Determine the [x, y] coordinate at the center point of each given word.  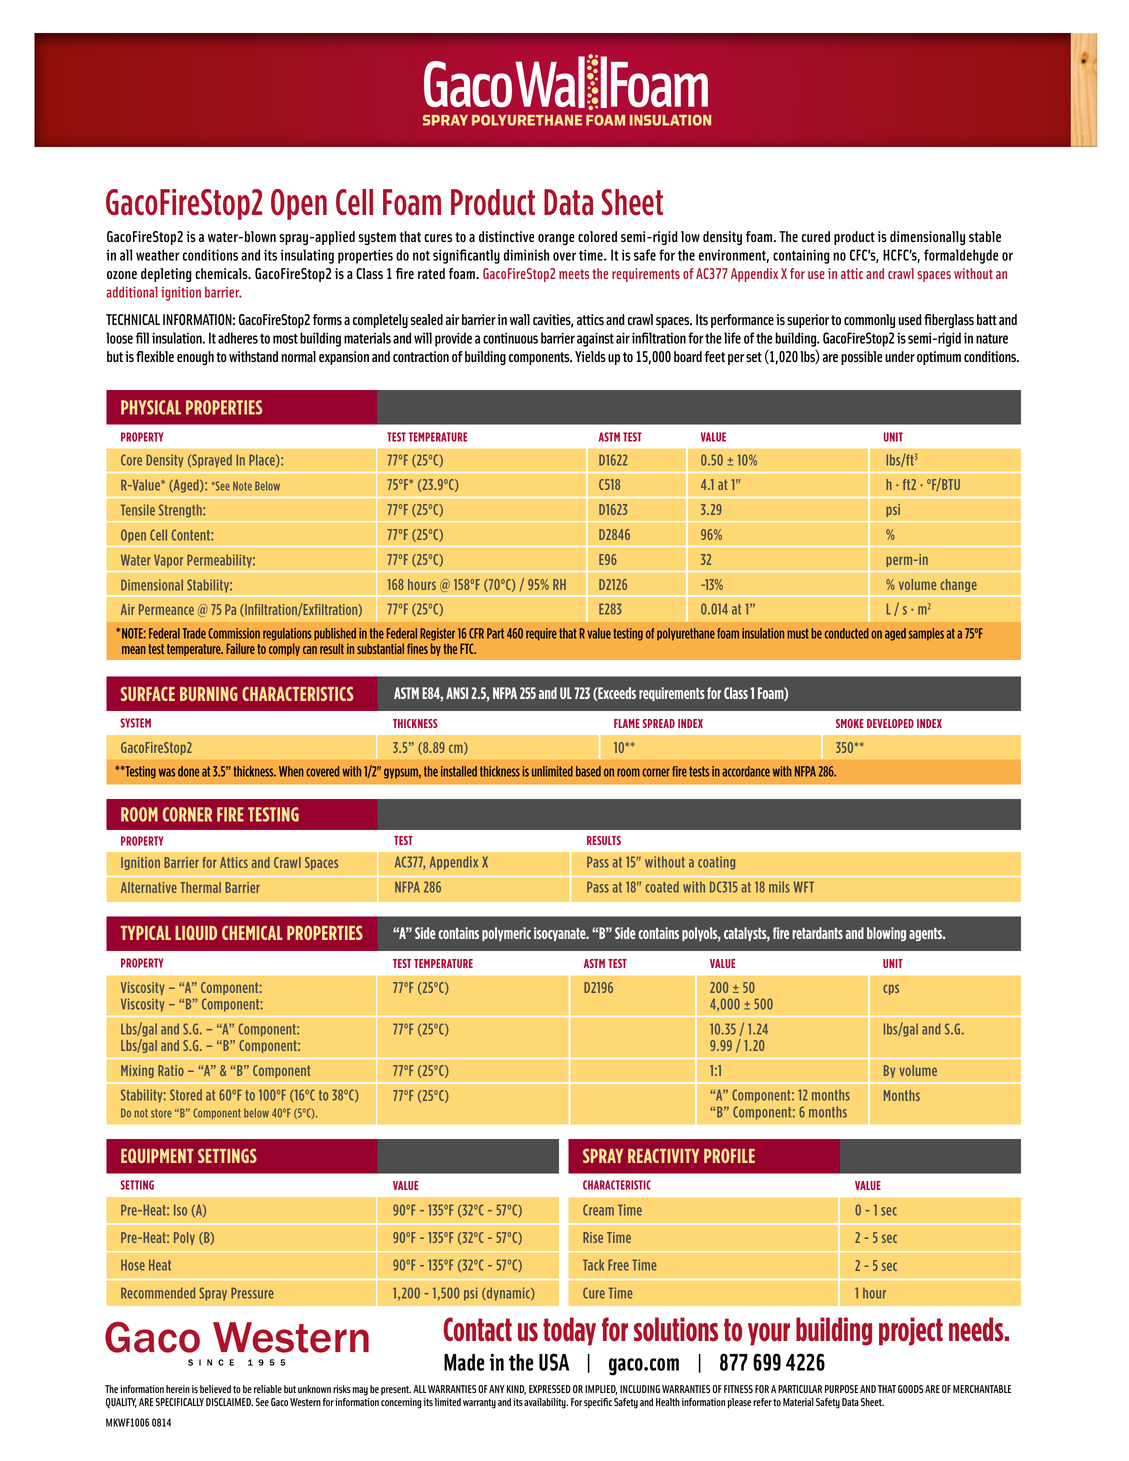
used [910, 319]
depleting [166, 275]
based [588, 771]
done [188, 771]
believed [215, 1389]
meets [574, 274]
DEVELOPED [890, 723]
